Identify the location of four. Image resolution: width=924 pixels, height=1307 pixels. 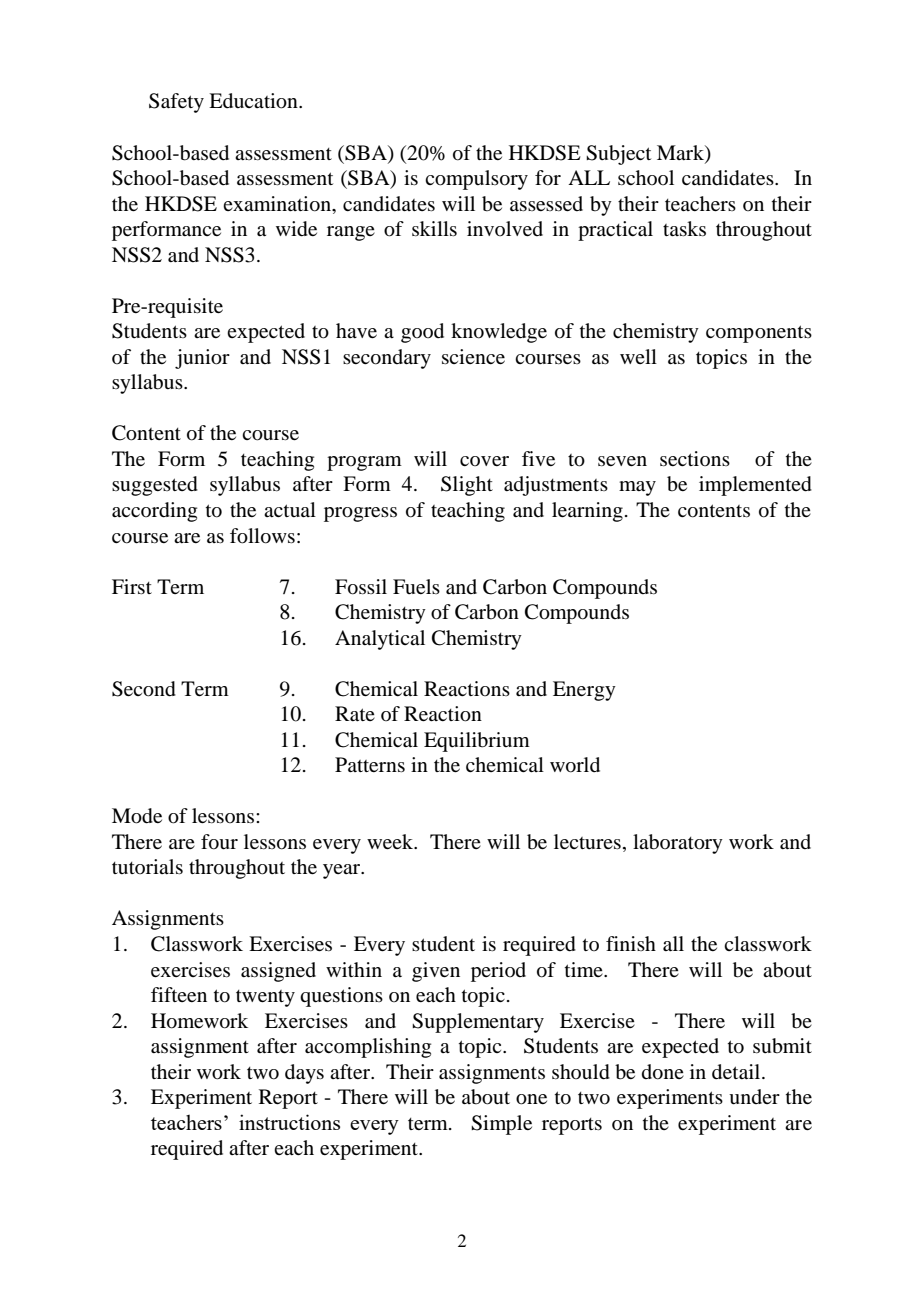
(219, 842).
